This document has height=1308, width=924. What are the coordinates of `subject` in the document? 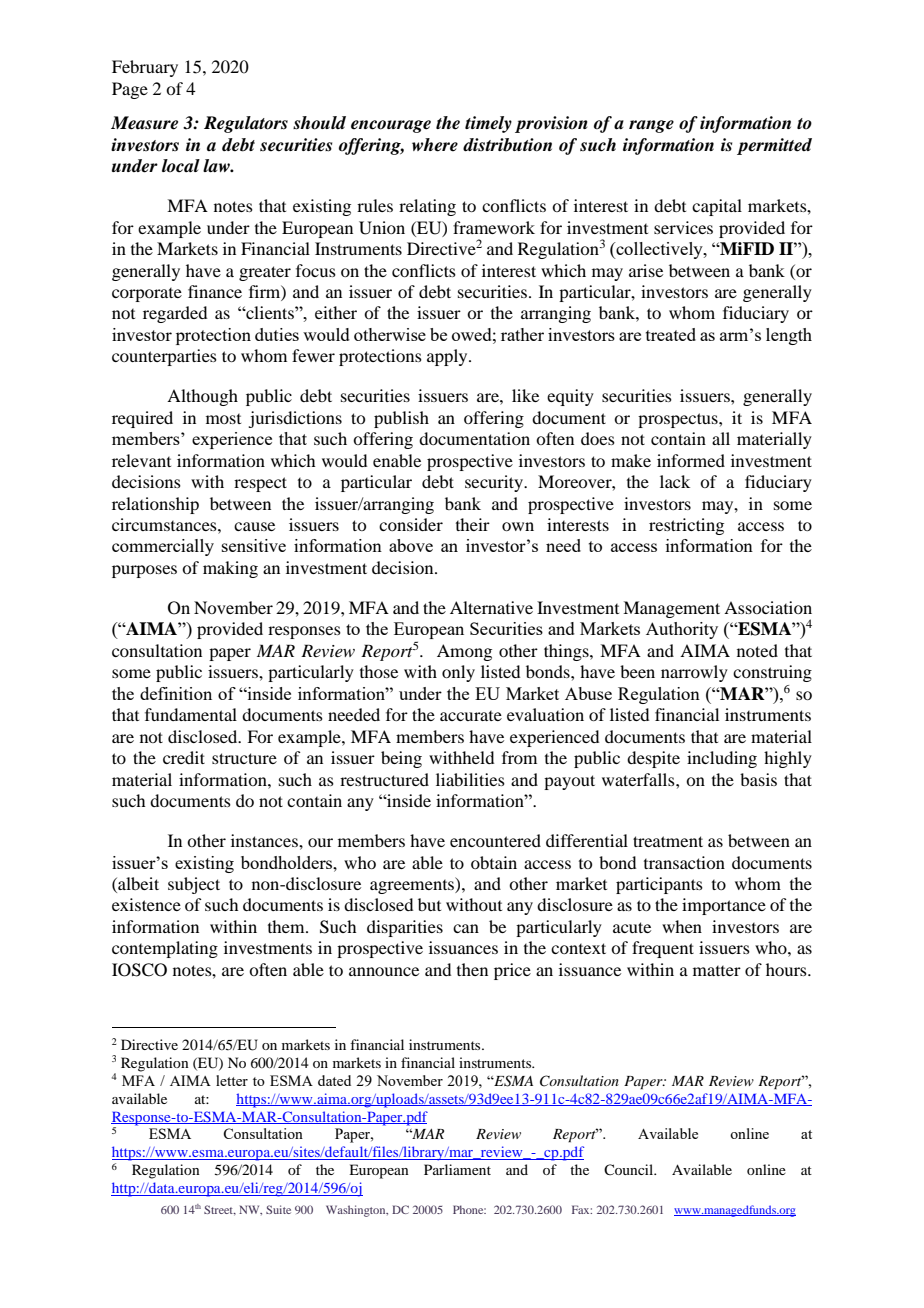 It's located at (194, 885).
